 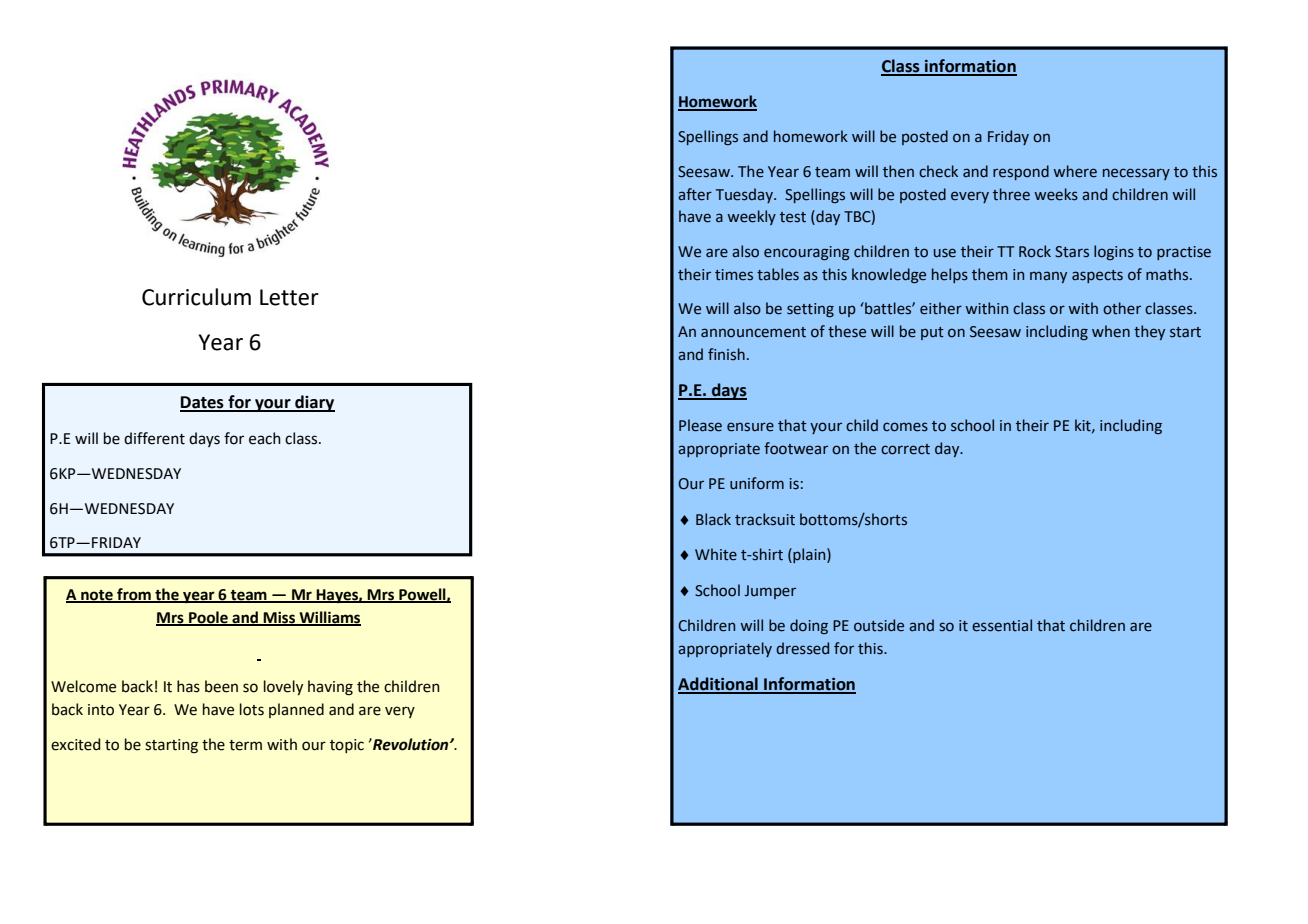 What do you see at coordinates (905, 449) in the screenshot?
I see `correct` at bounding box center [905, 449].
